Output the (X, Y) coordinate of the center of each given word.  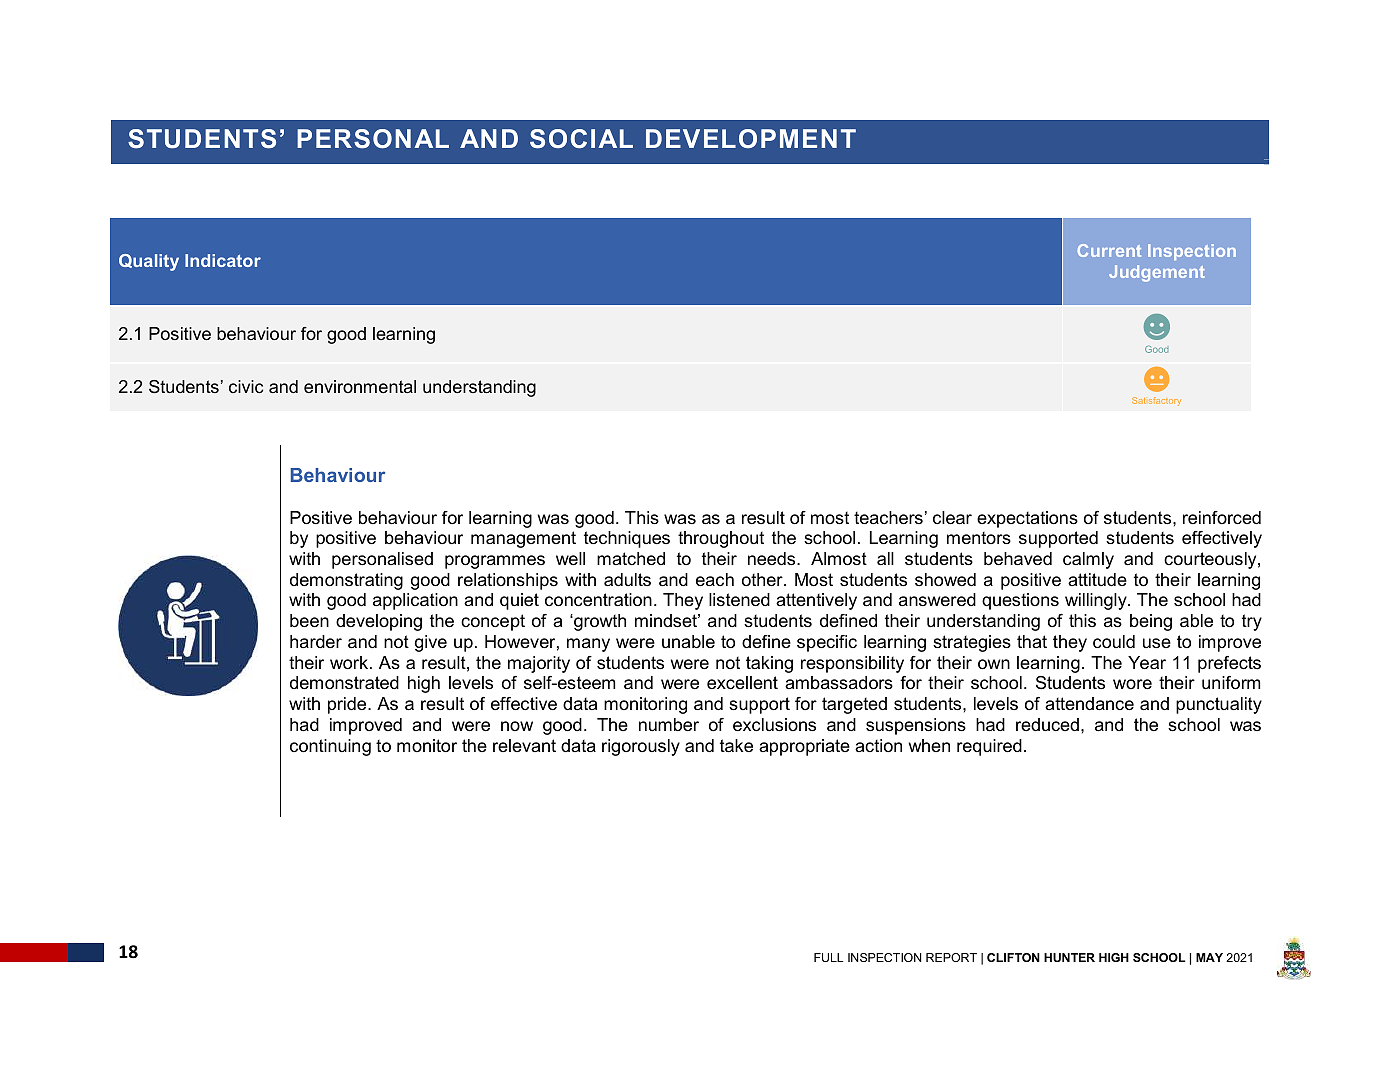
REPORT (951, 957)
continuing (330, 747)
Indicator (223, 260)
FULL (829, 957)
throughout (721, 539)
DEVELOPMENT (751, 138)
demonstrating (346, 581)
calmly (1088, 560)
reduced (1047, 725)
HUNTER (1069, 957)
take (736, 746)
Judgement (1157, 273)
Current (1109, 250)
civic (246, 386)
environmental (360, 386)
